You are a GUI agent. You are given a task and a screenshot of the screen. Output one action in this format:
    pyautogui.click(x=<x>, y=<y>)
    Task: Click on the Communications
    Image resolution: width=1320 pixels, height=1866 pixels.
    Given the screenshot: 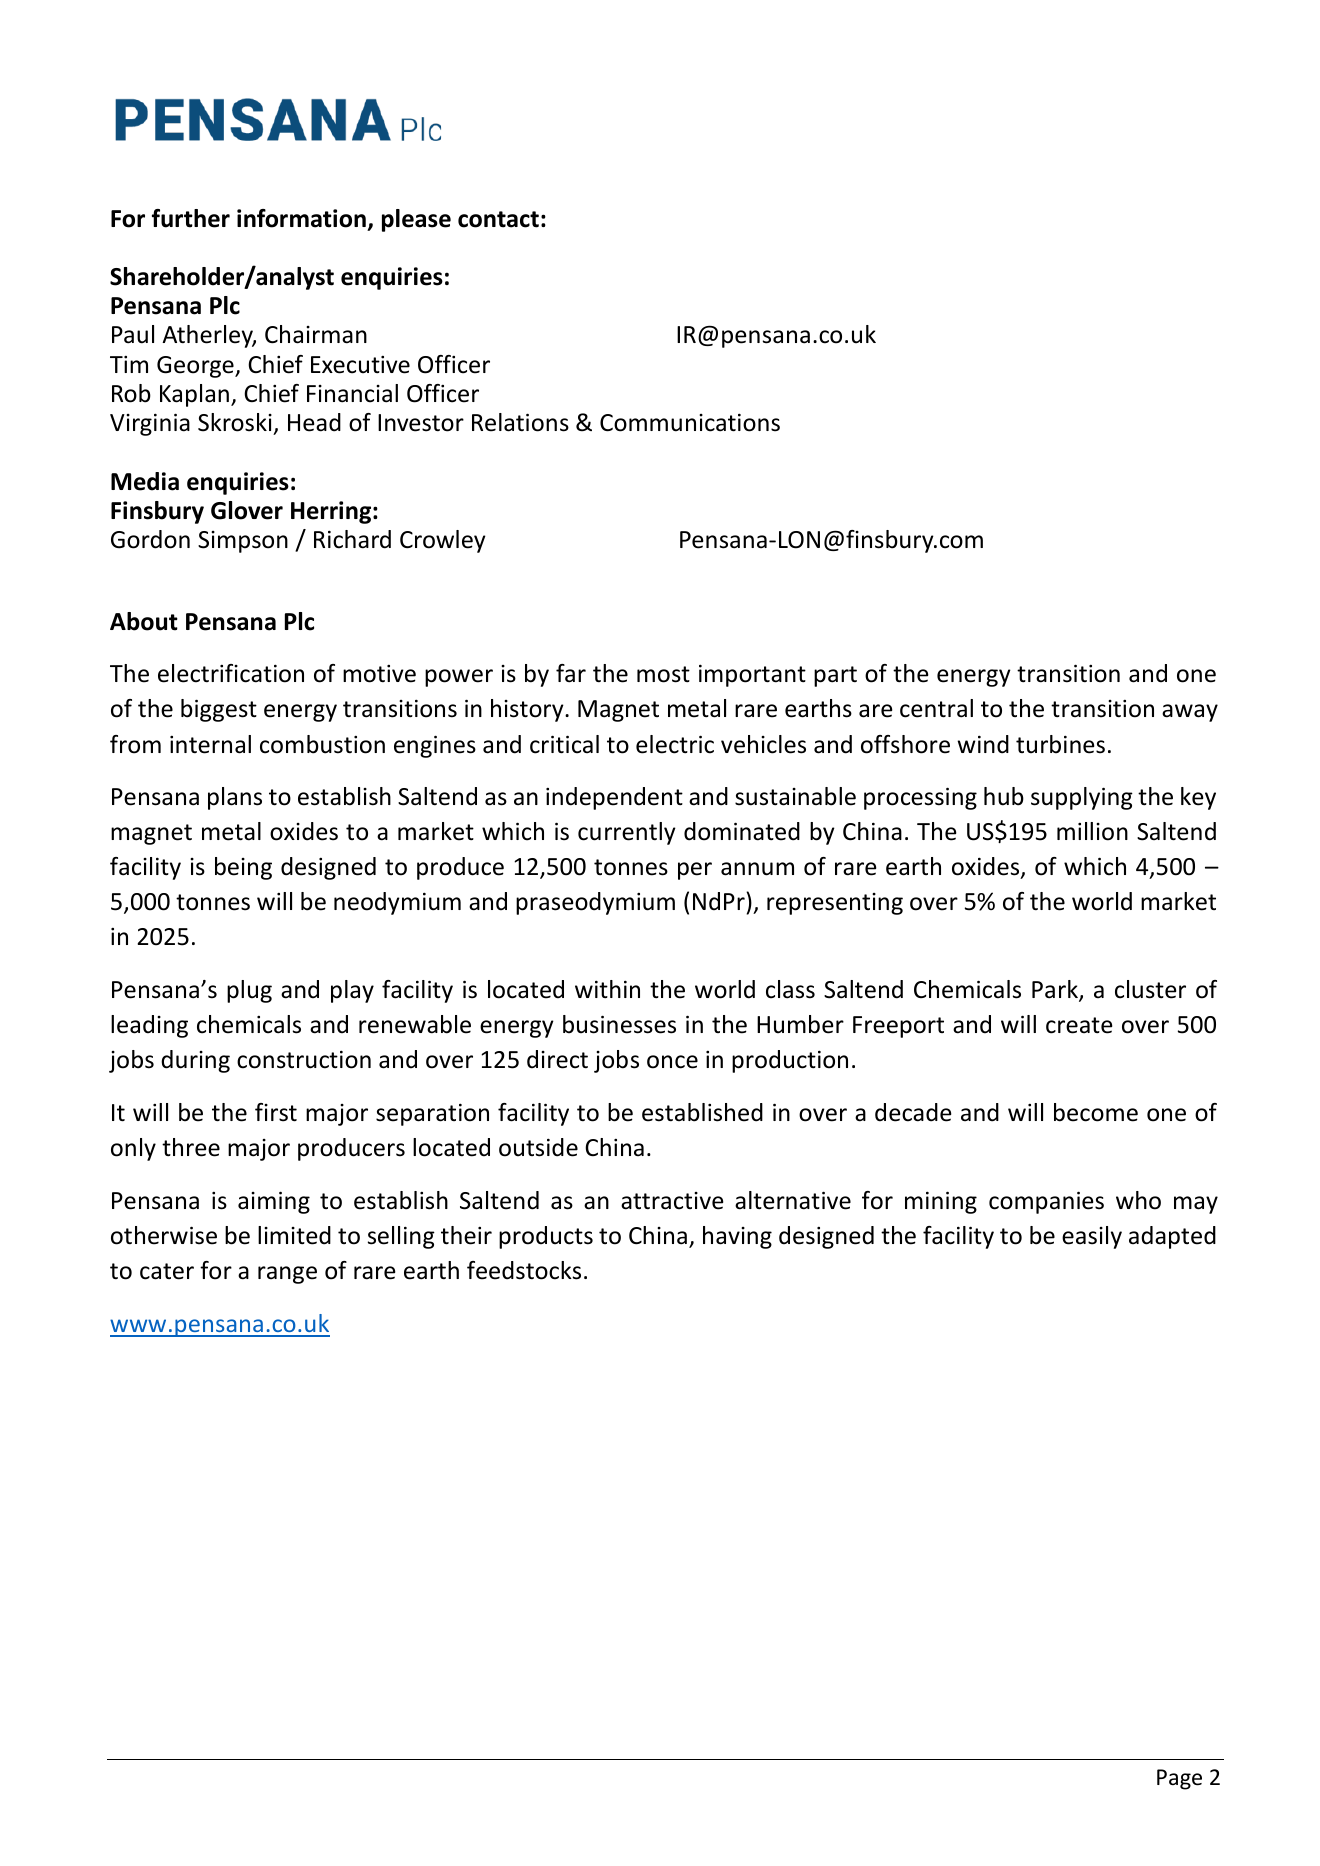 What is the action you would take?
    pyautogui.click(x=690, y=422)
